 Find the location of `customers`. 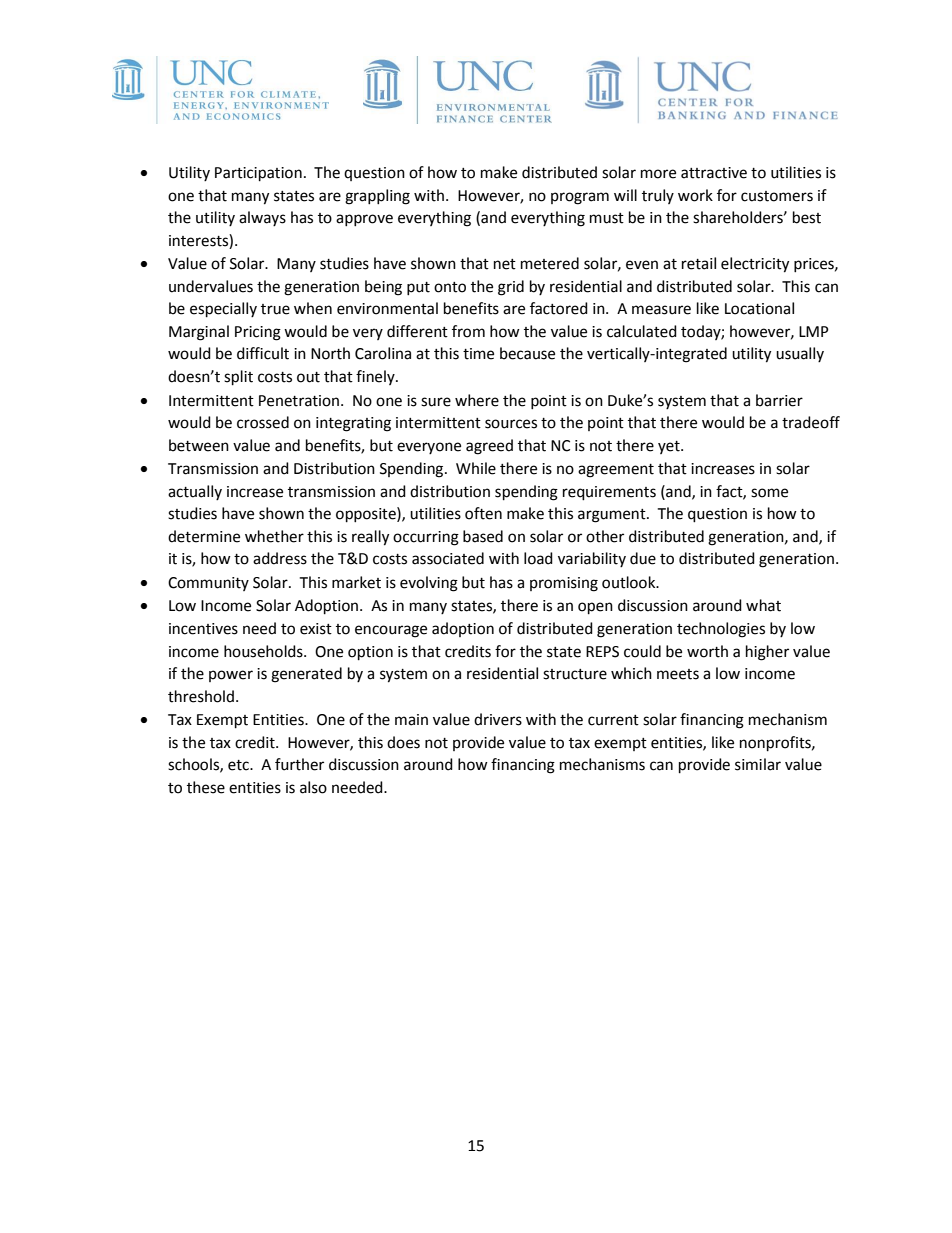

customers is located at coordinates (777, 196).
